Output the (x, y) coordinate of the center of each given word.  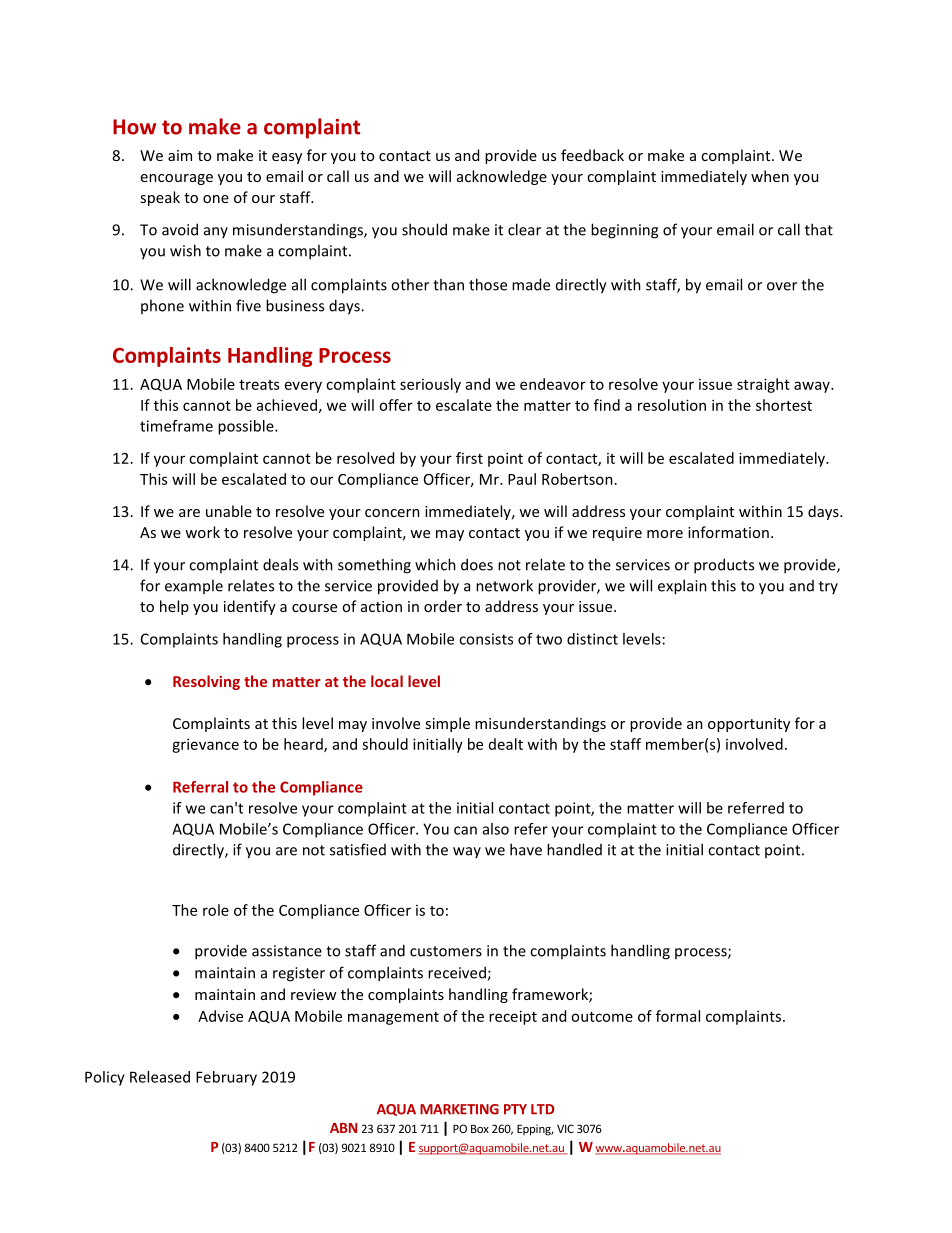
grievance (205, 745)
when (770, 176)
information (728, 532)
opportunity (749, 725)
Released (160, 1077)
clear (524, 229)
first (469, 458)
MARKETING (459, 1109)
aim (180, 155)
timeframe (176, 426)
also (496, 829)
